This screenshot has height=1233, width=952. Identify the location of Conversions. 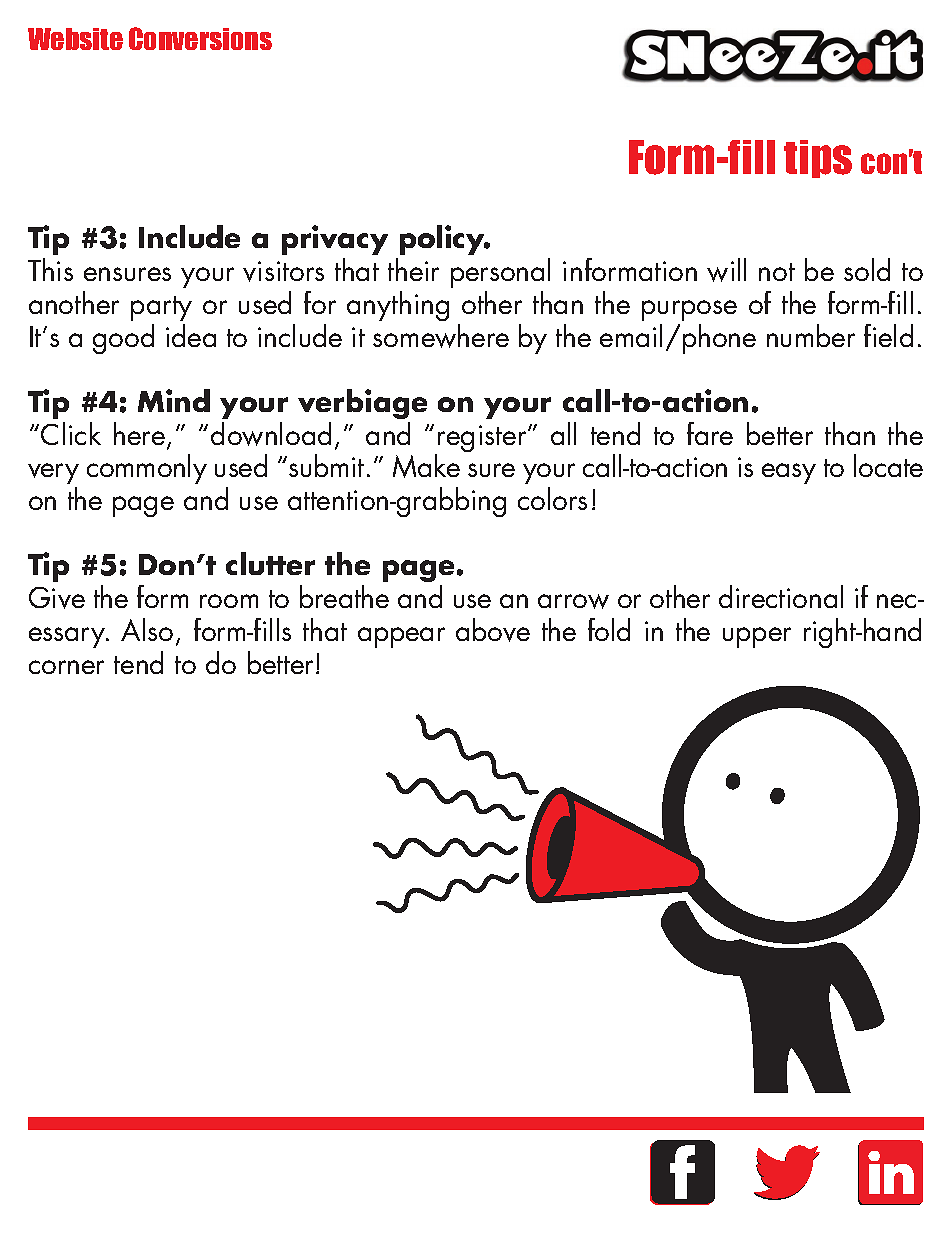
(200, 38).
